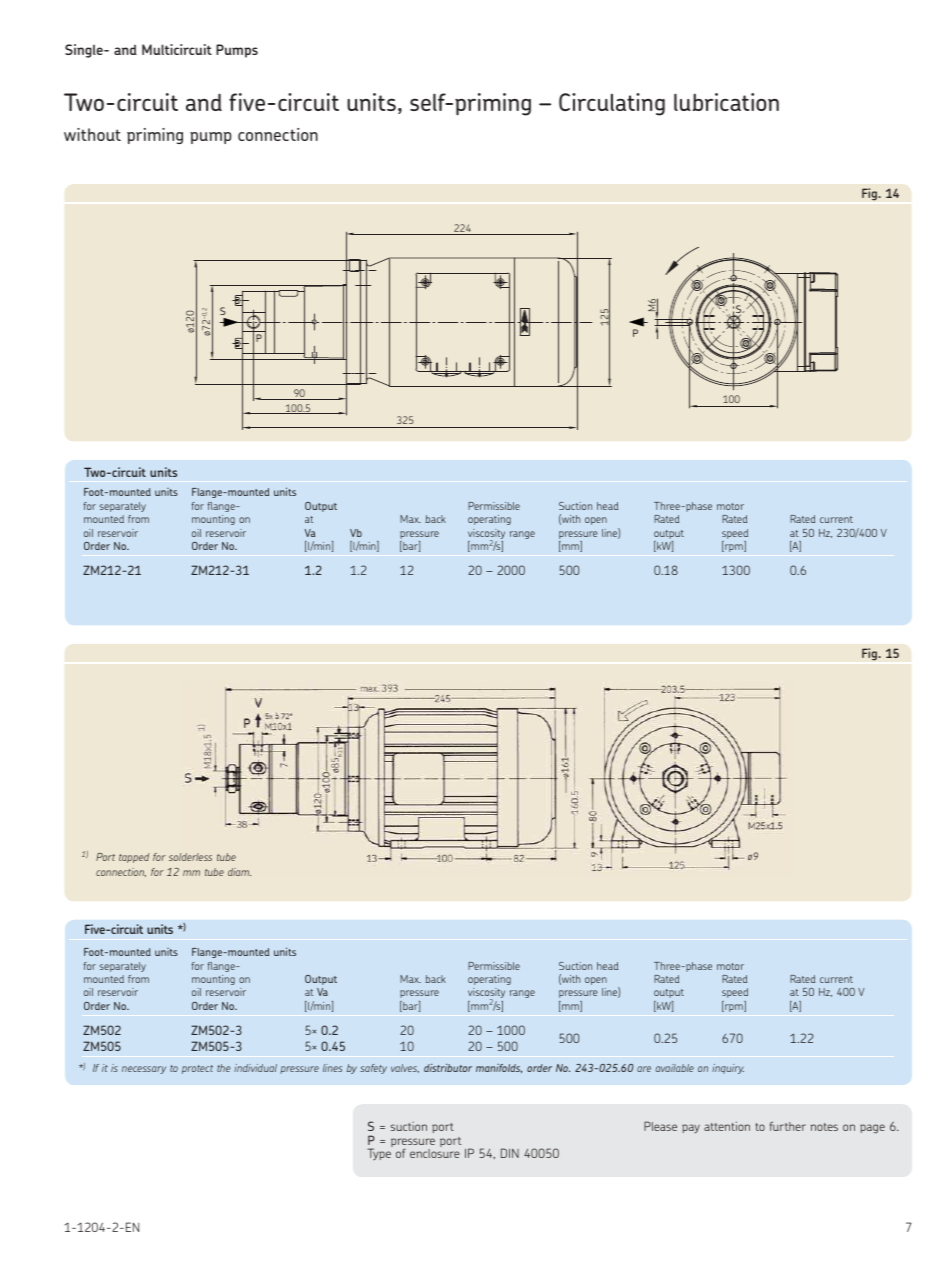  I want to click on tapped, so click(134, 858).
